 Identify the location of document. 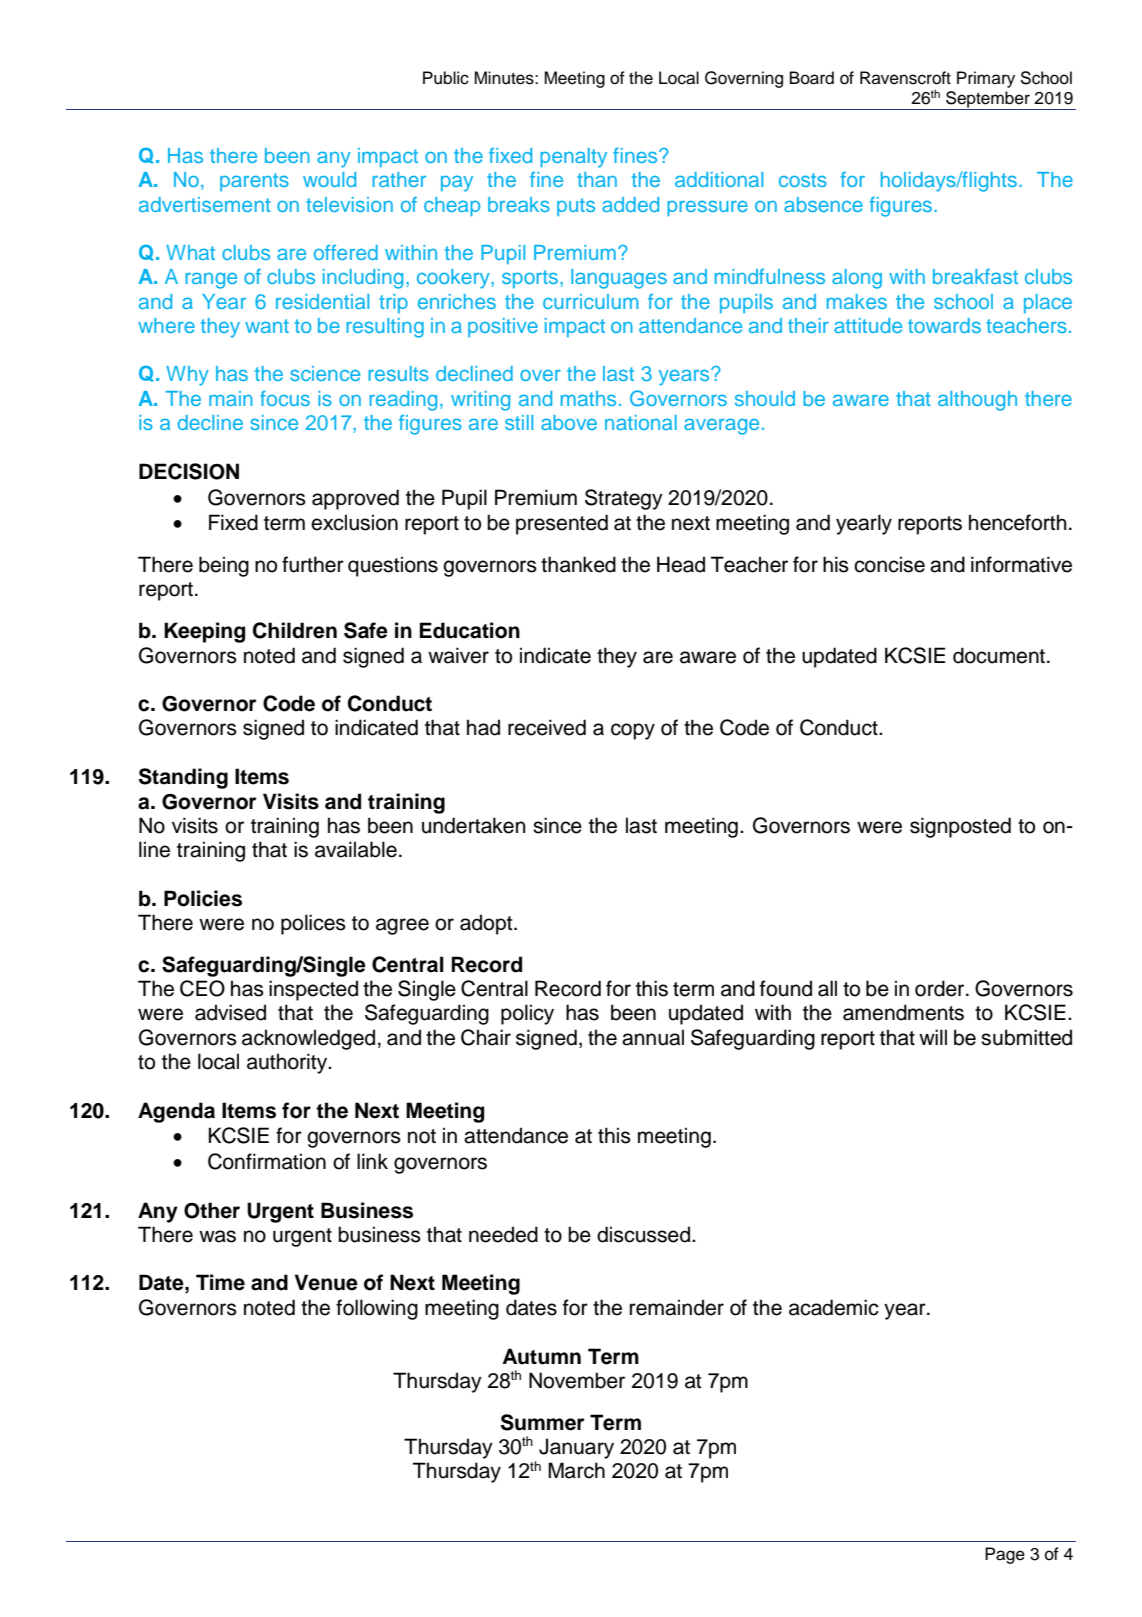
(1000, 655).
